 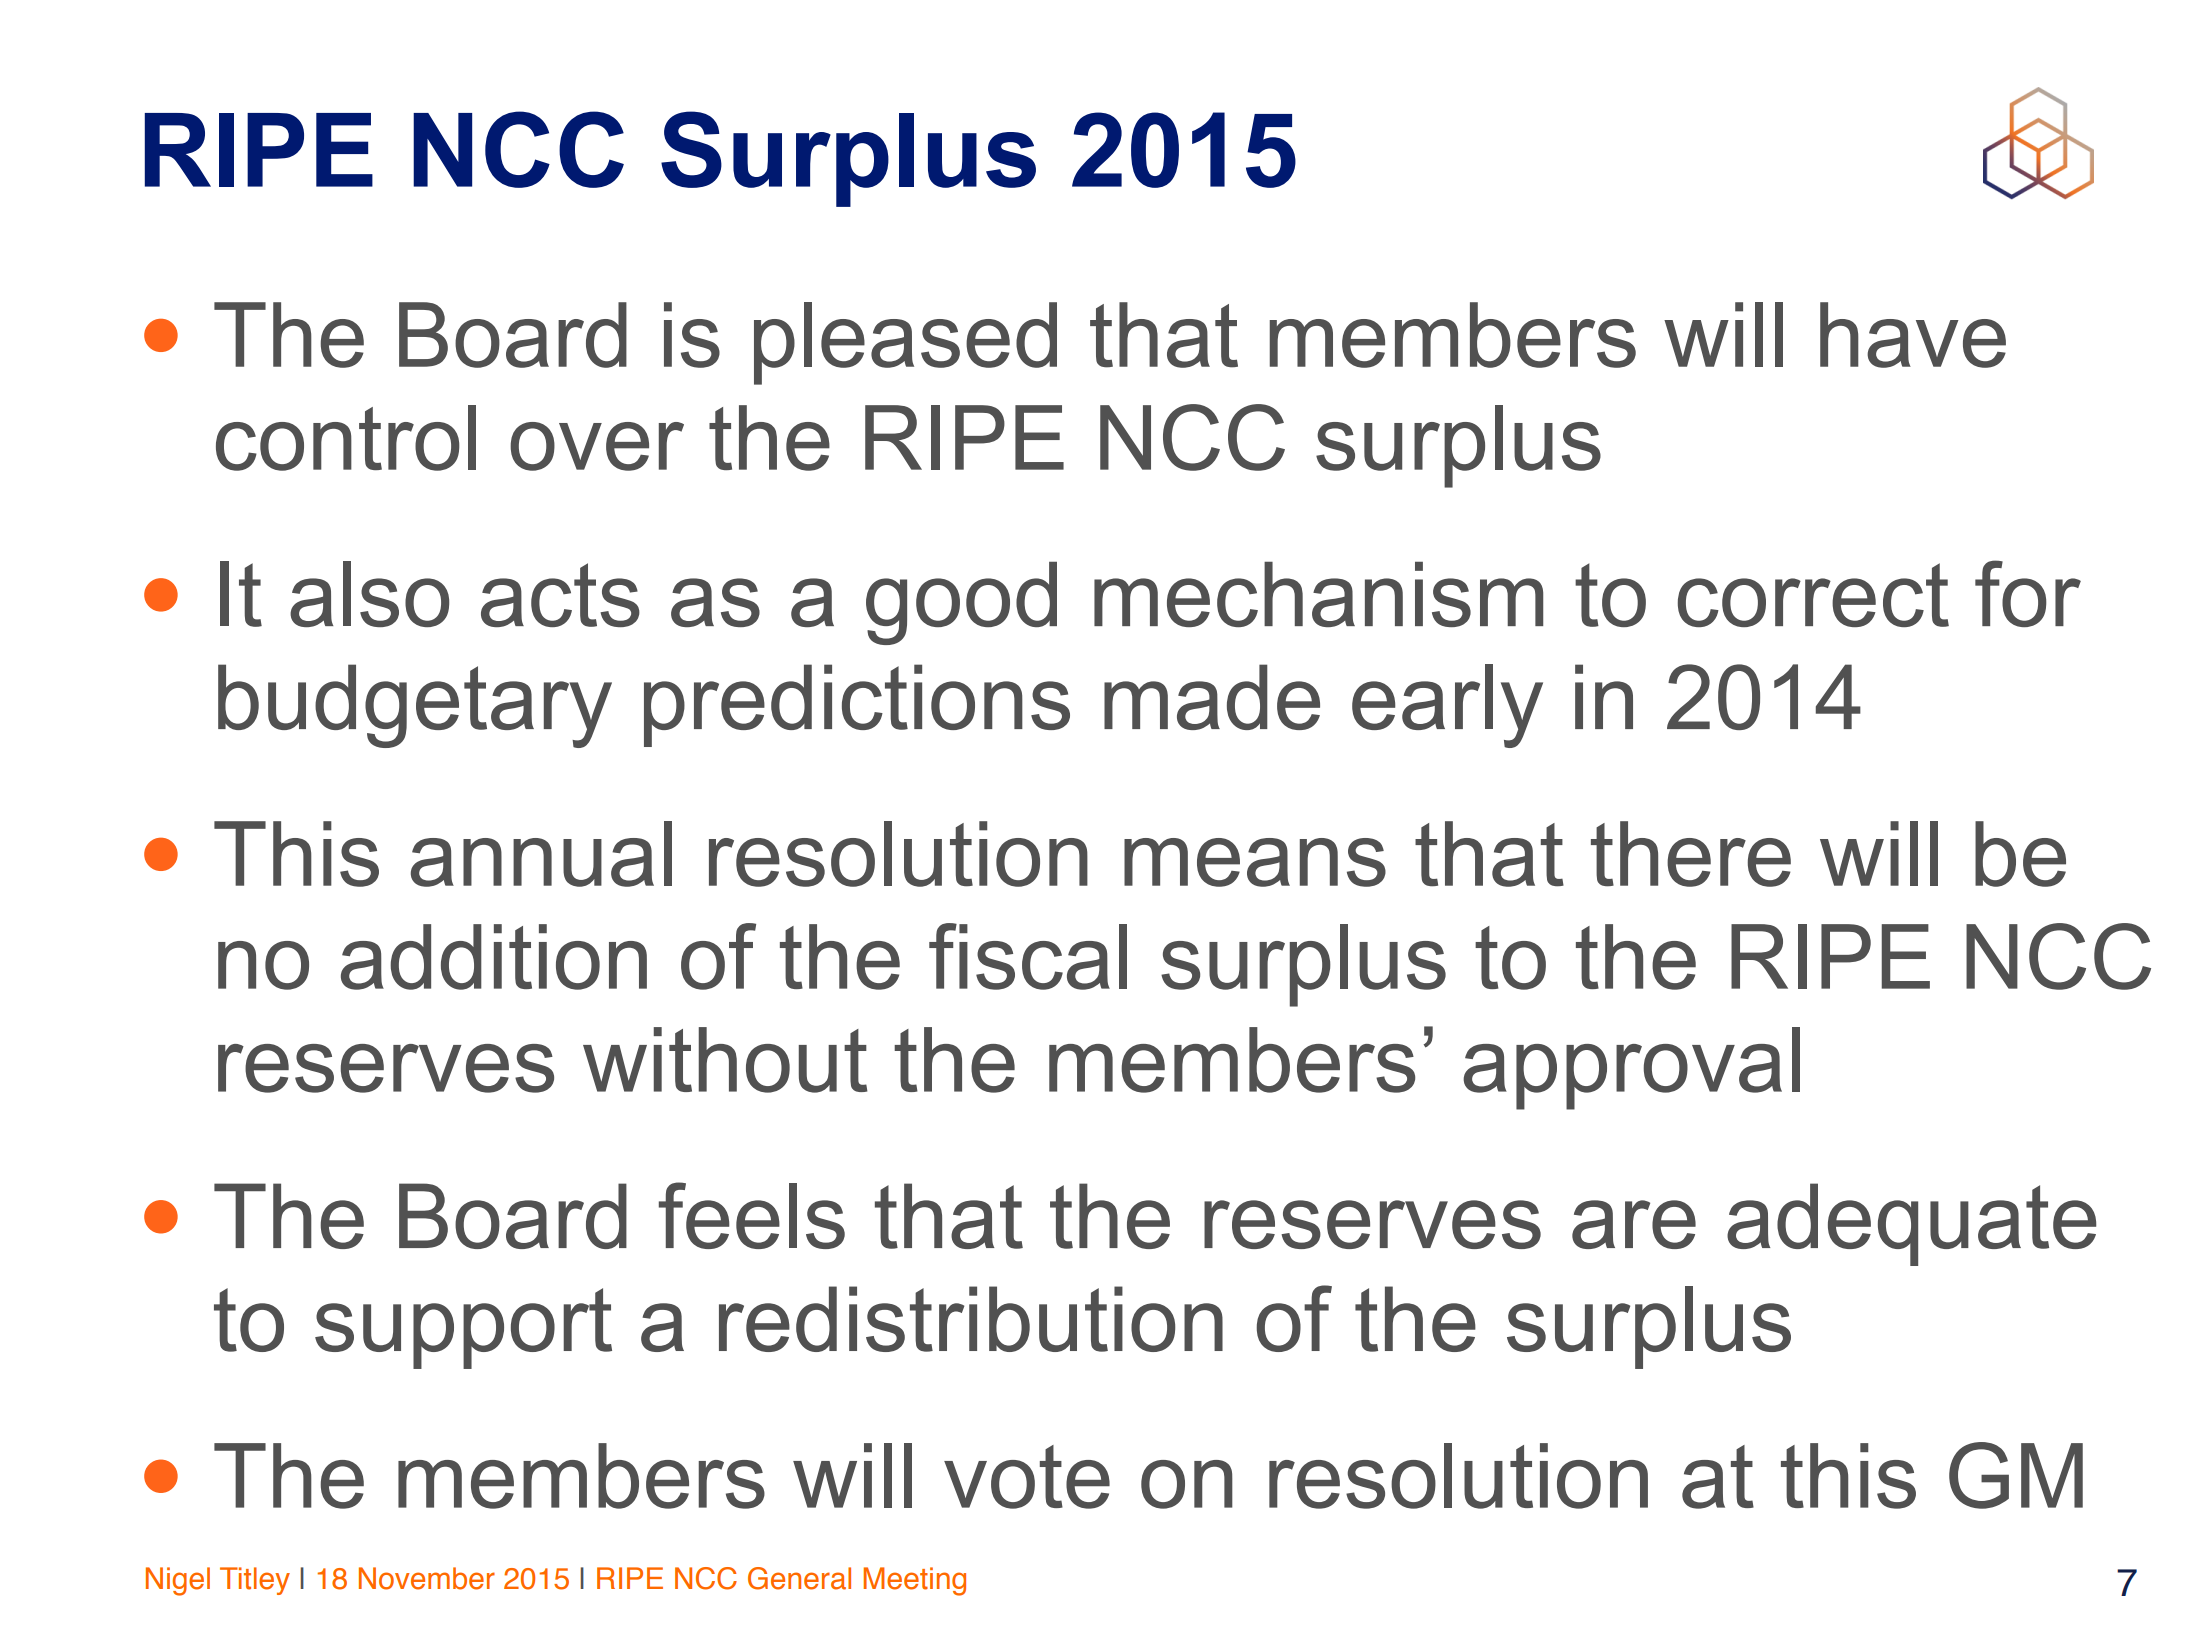 I want to click on Meeting, so click(x=914, y=1581).
